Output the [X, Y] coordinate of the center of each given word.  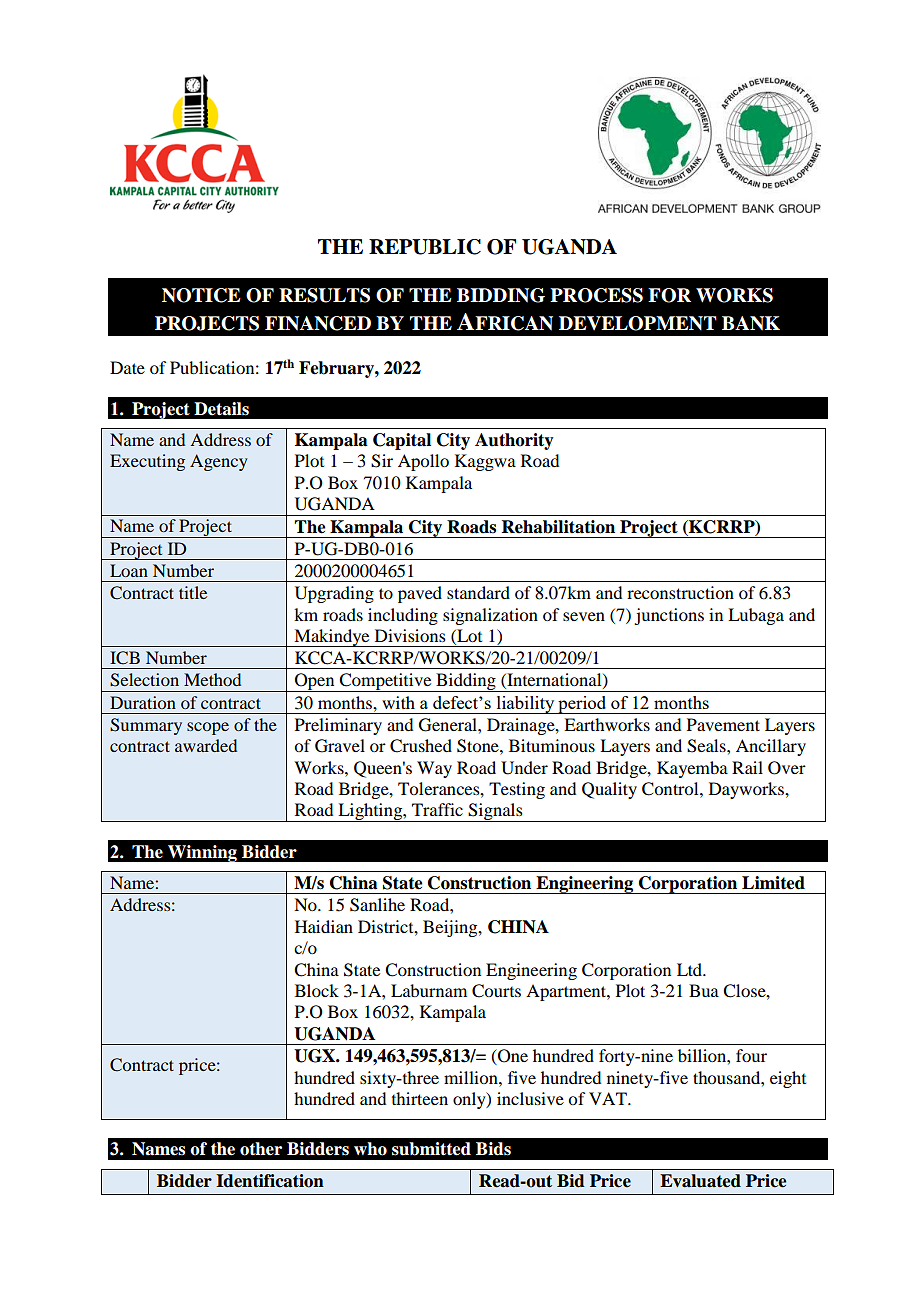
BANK [751, 323]
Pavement [723, 724]
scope [208, 728]
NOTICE [201, 295]
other [261, 1149]
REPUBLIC [425, 247]
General [449, 725]
